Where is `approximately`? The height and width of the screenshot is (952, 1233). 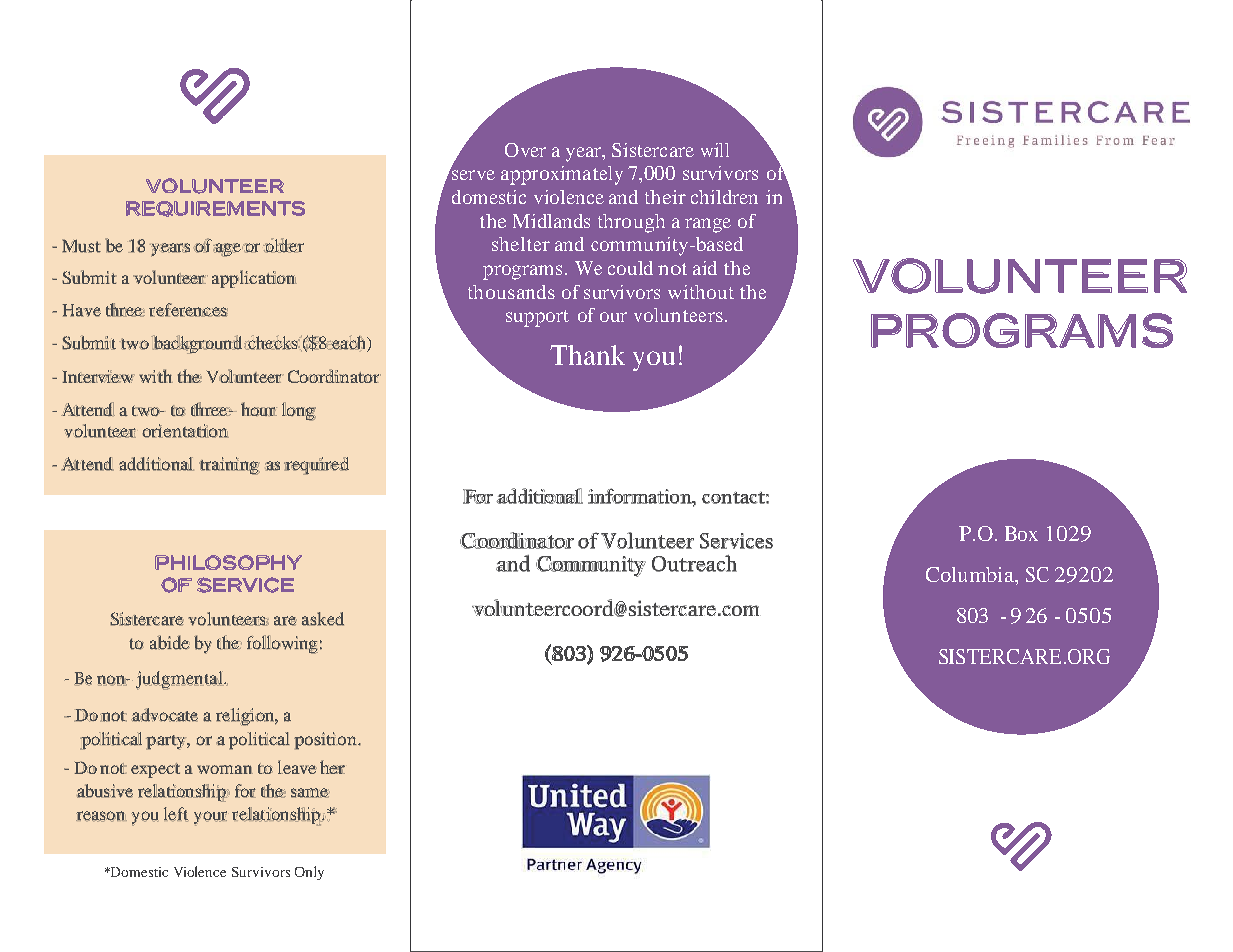 approximately is located at coordinates (562, 175).
